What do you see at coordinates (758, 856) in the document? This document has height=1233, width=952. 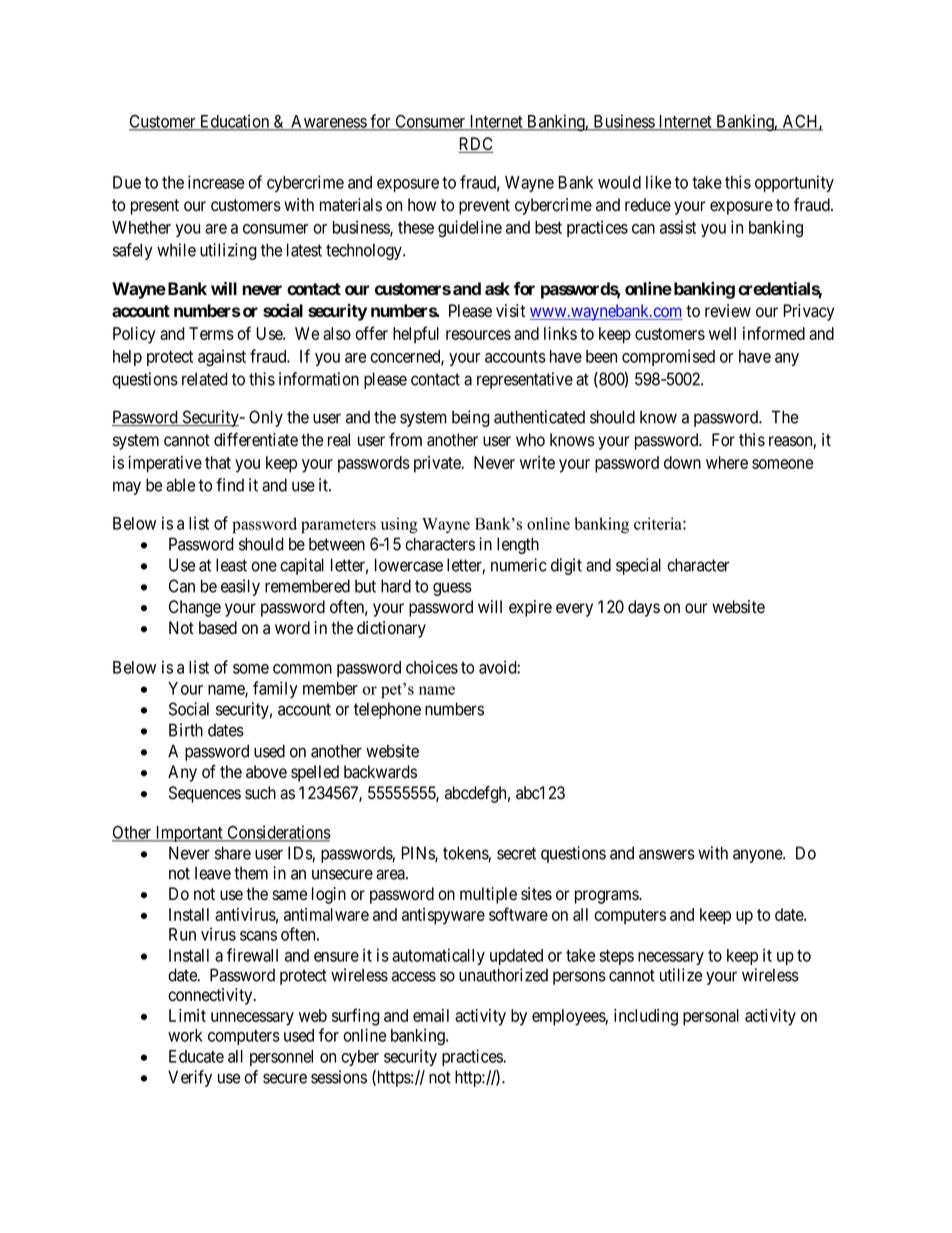 I see `anyone` at bounding box center [758, 856].
